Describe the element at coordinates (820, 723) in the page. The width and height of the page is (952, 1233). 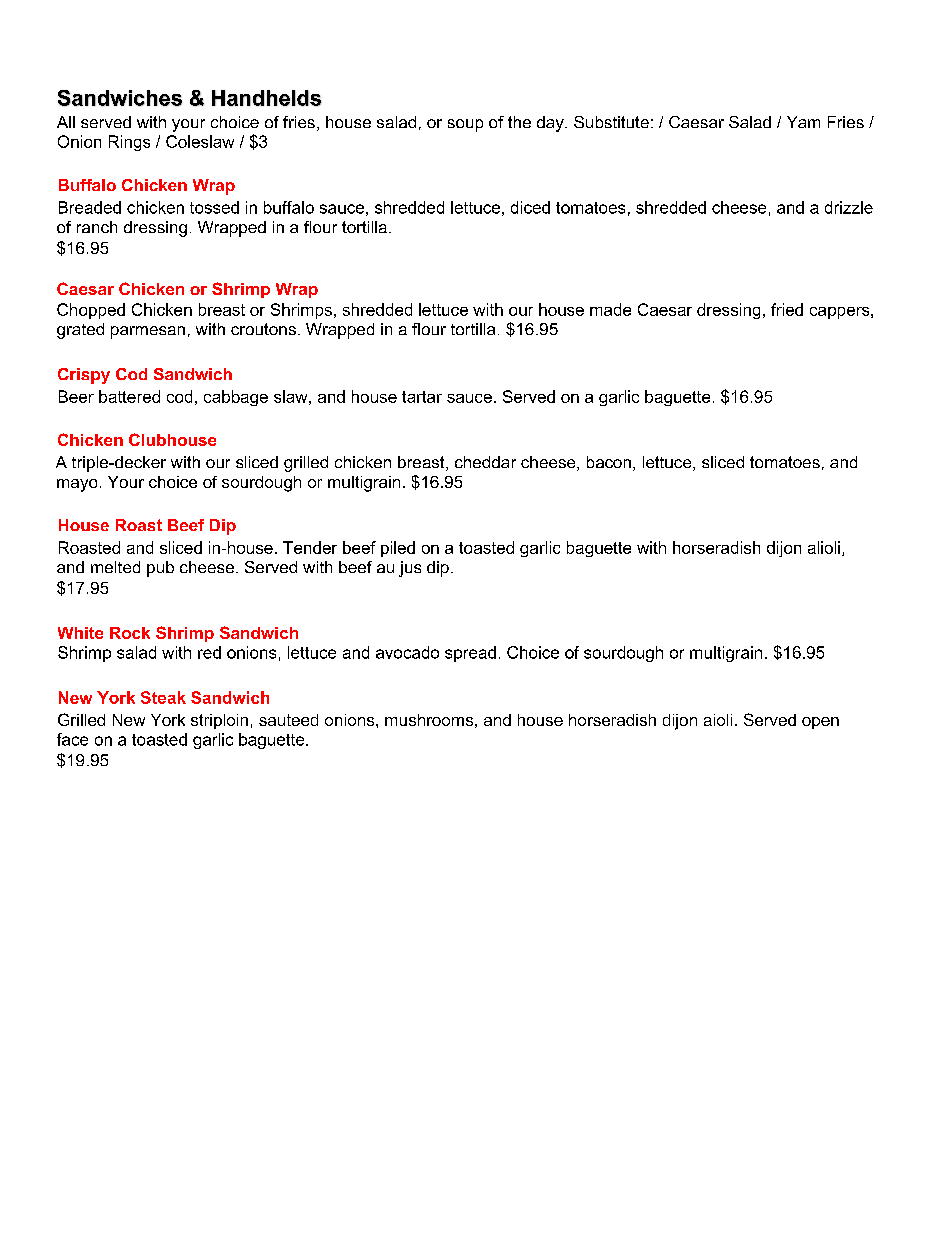
I see `open` at that location.
